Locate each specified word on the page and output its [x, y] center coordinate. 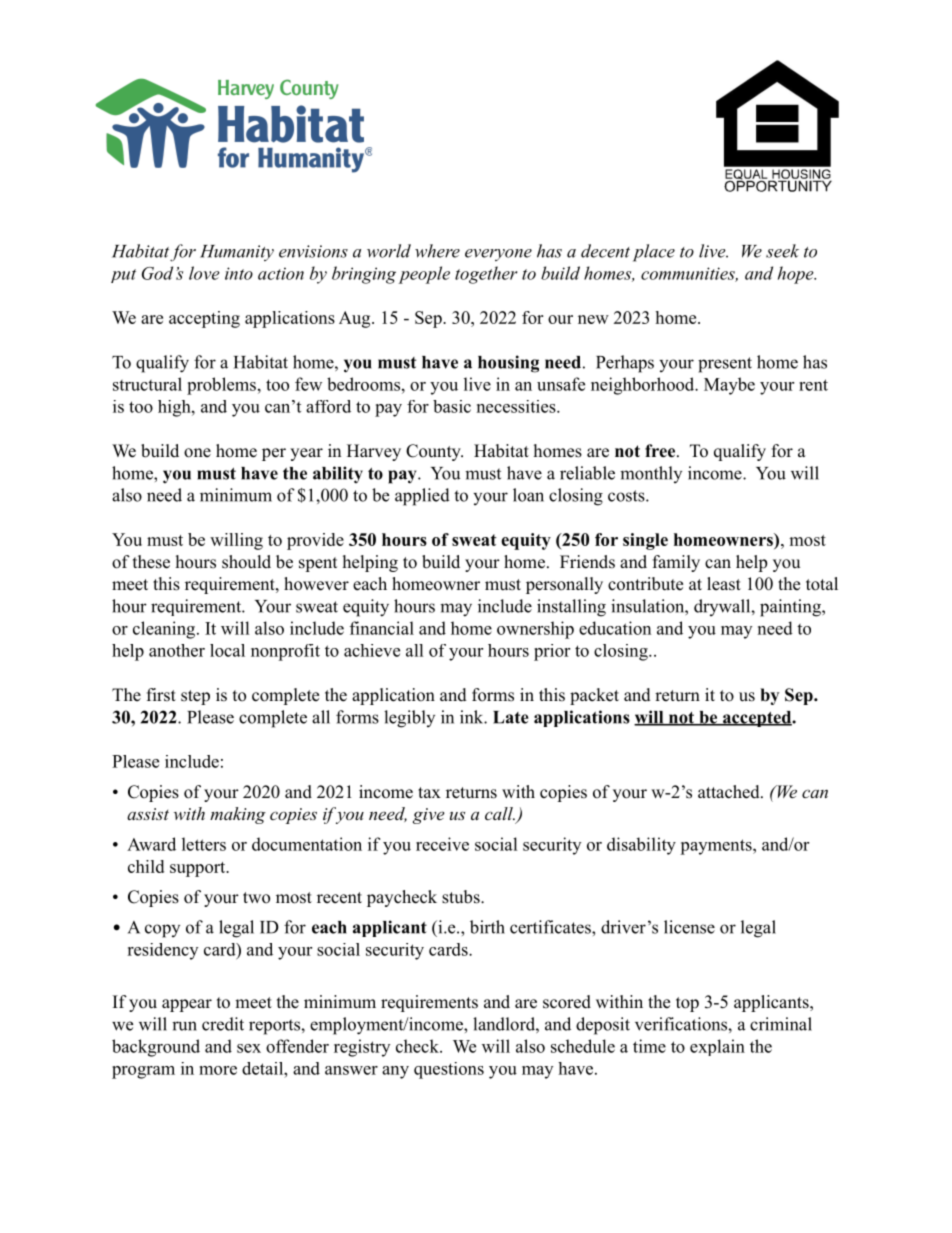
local [227, 650]
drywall [723, 607]
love [204, 273]
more [218, 1070]
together [486, 275]
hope [796, 275]
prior [552, 652]
